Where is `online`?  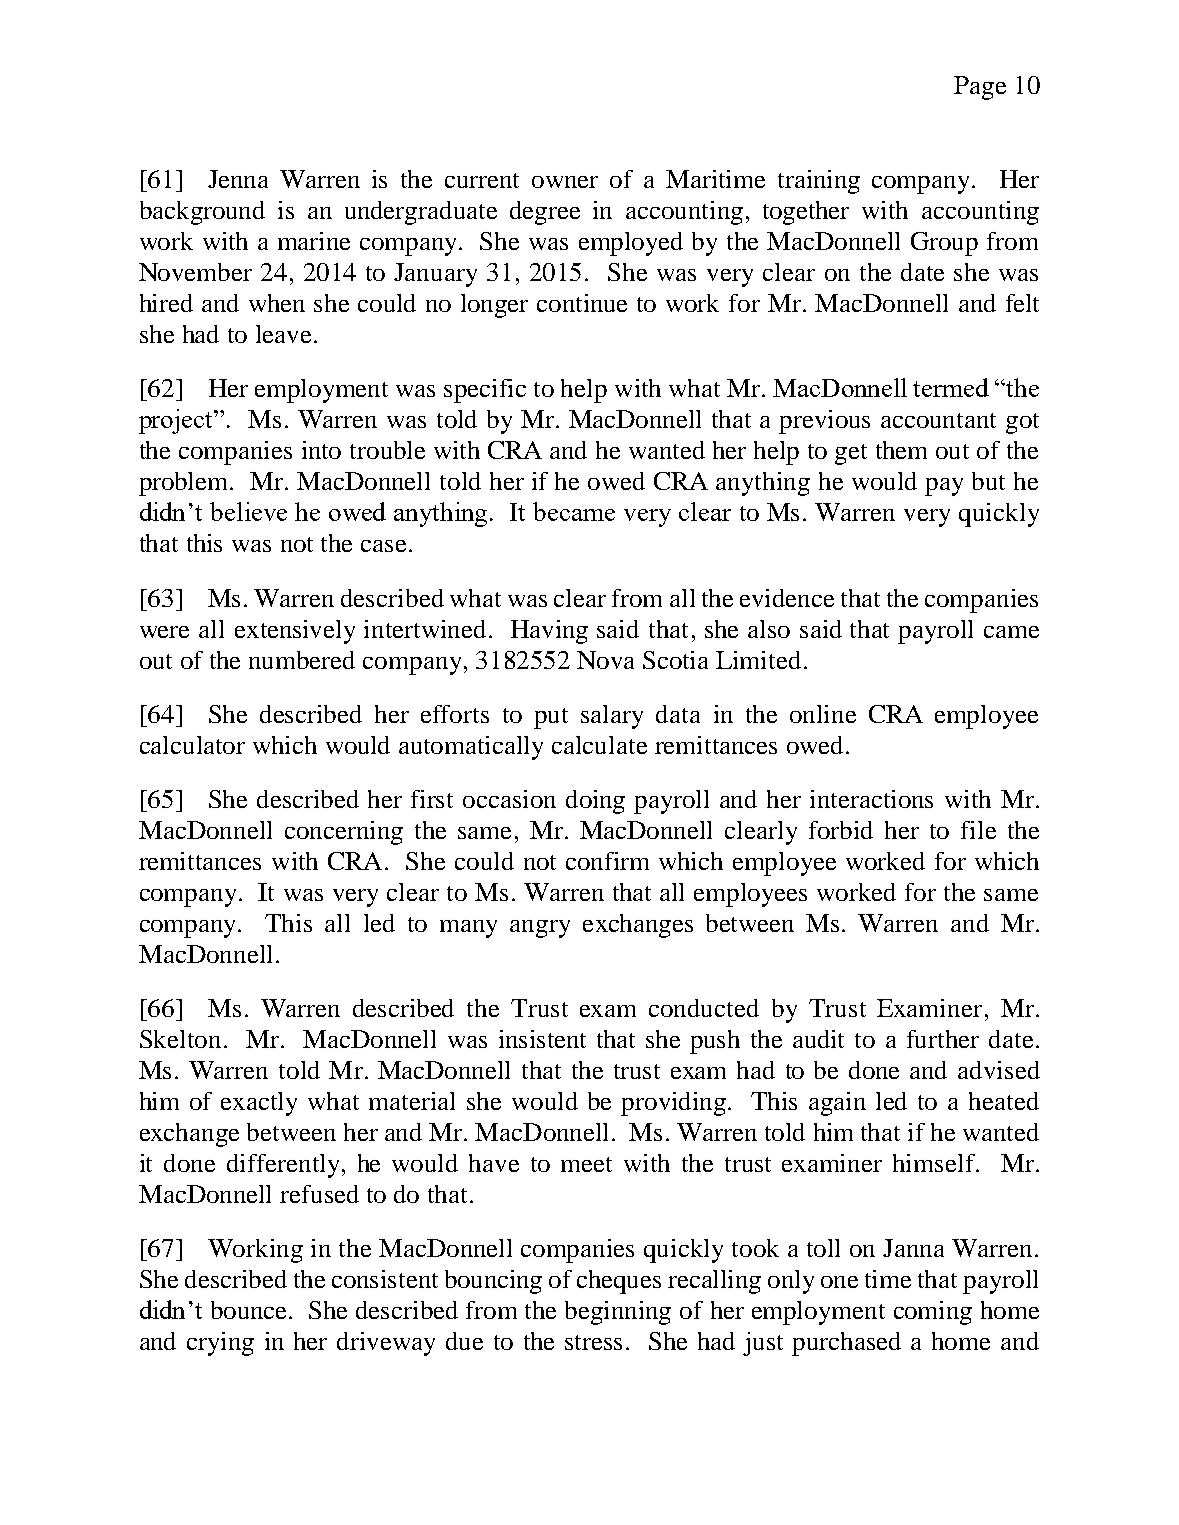
online is located at coordinates (823, 714).
